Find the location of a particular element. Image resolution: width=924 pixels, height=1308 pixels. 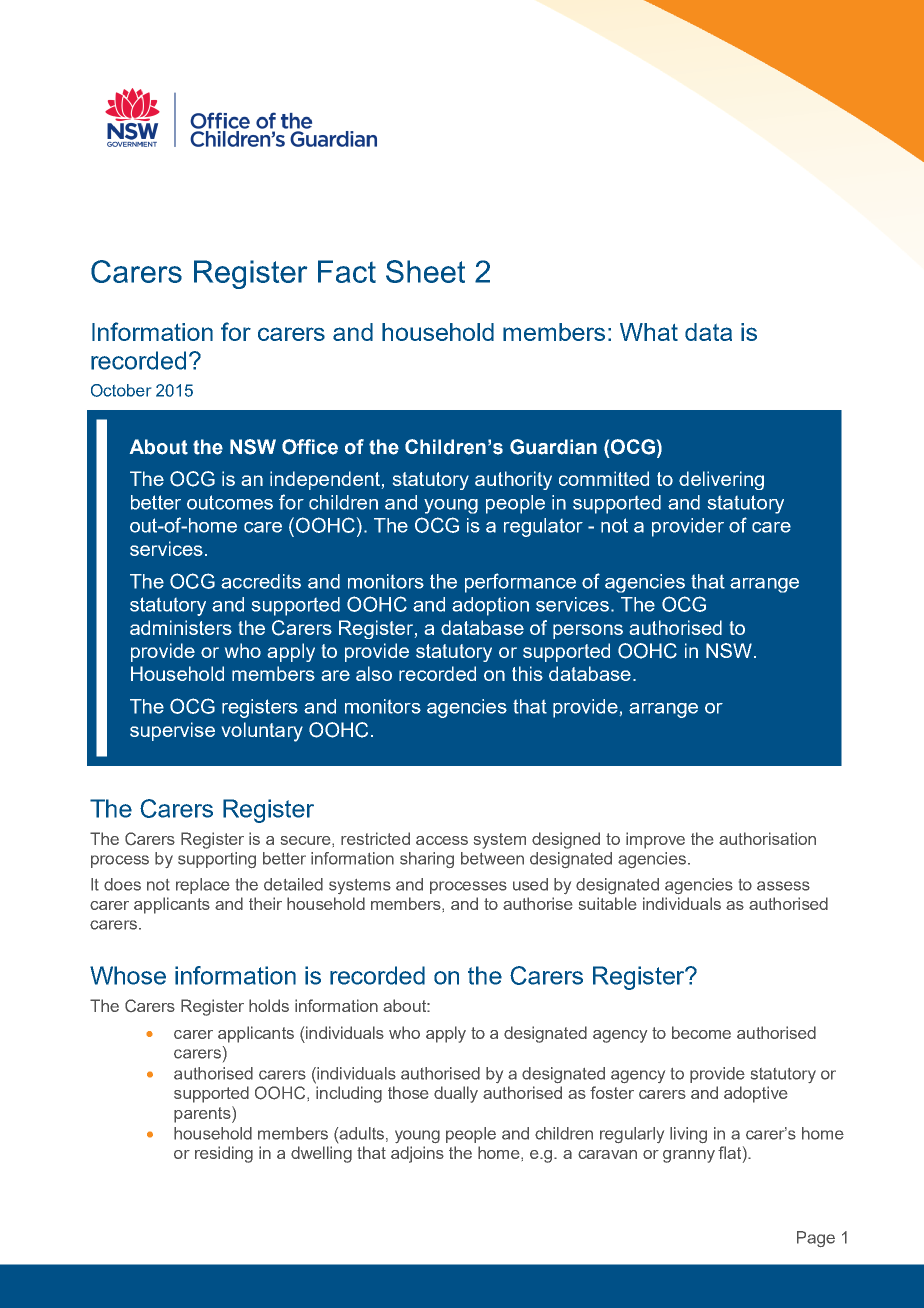

assess is located at coordinates (783, 886).
